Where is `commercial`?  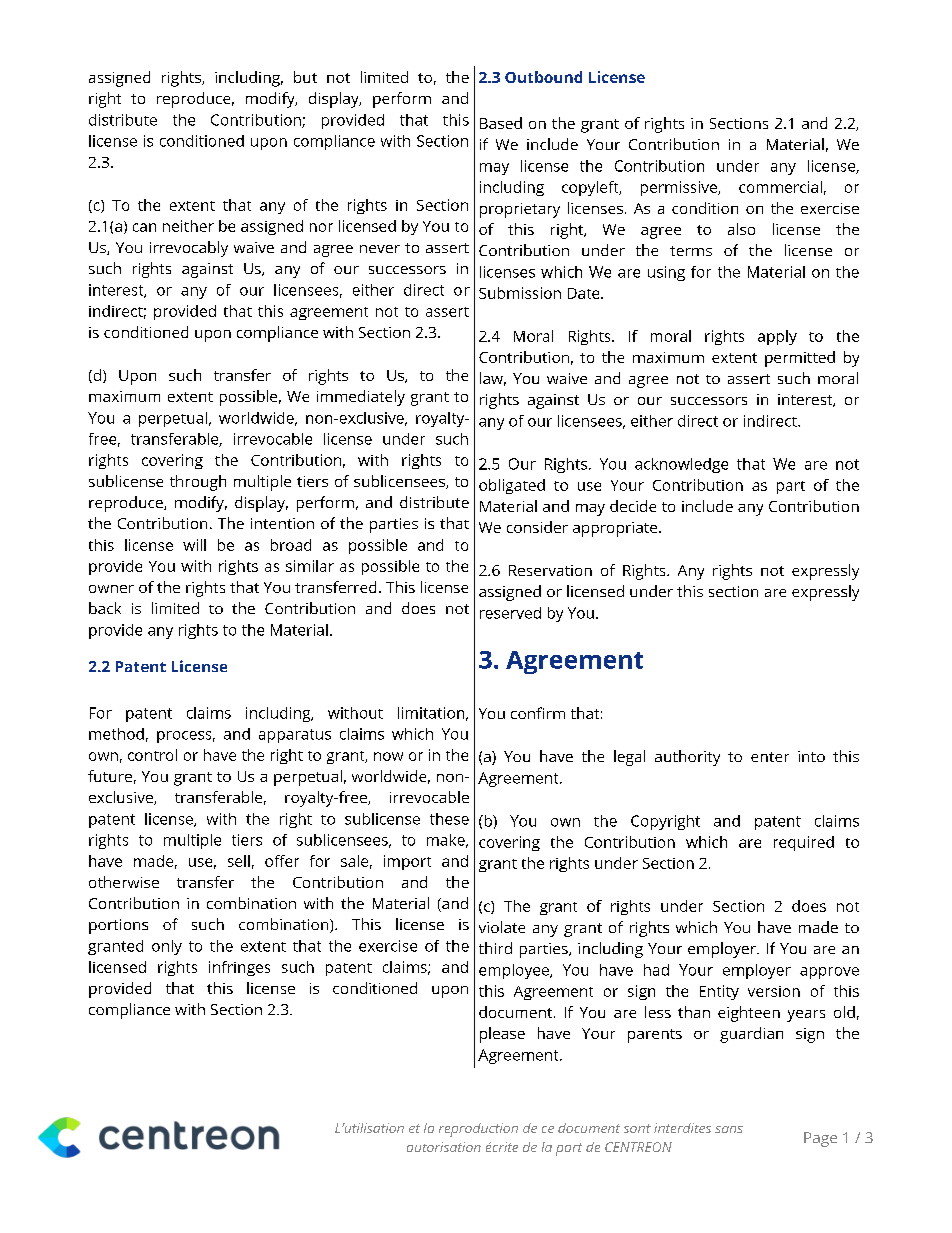
commercial is located at coordinates (780, 187).
